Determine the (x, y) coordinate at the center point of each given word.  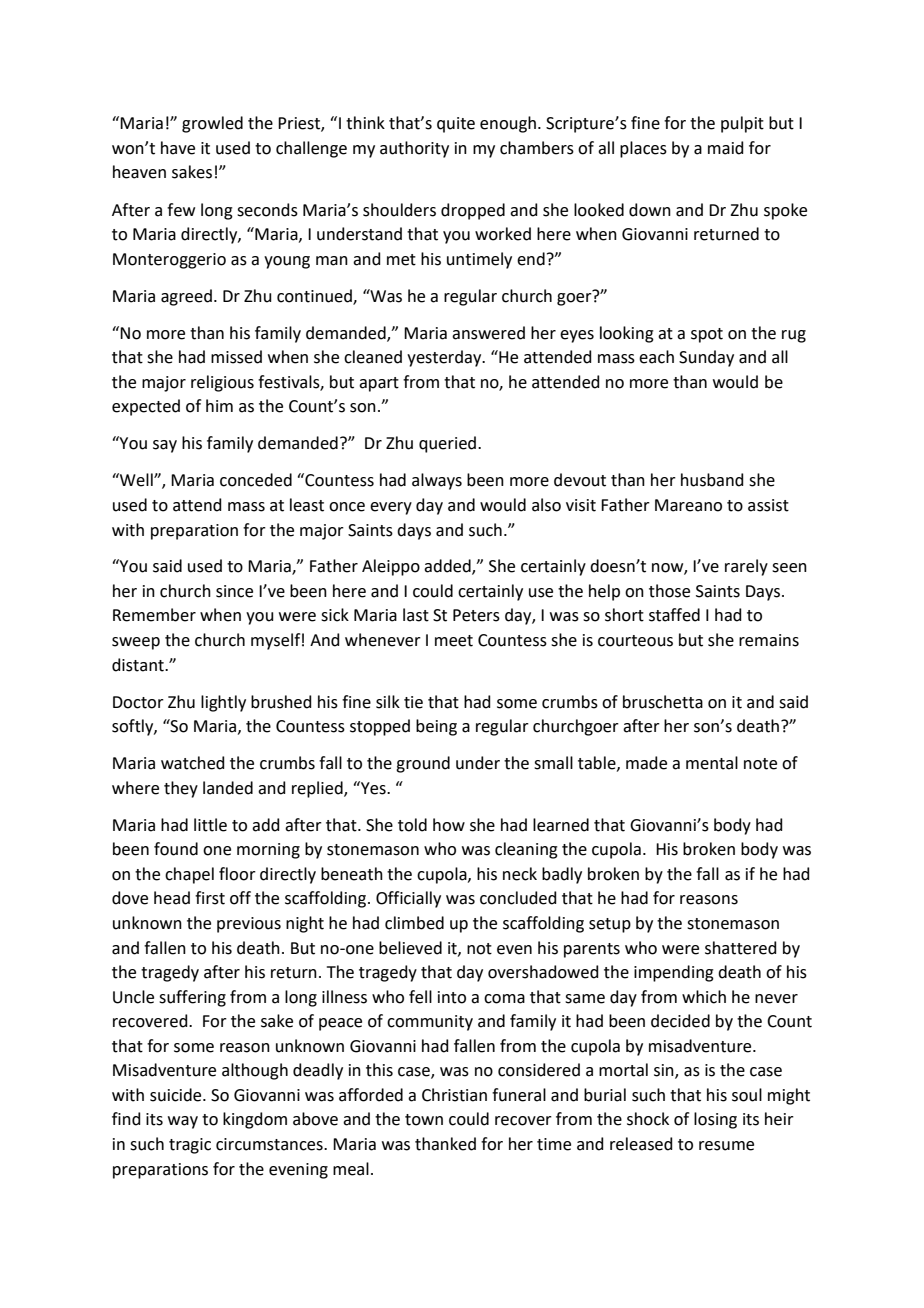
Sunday (706, 358)
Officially (408, 899)
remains (769, 640)
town (424, 1120)
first (210, 898)
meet (454, 641)
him (219, 405)
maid (726, 148)
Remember (154, 615)
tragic (190, 1146)
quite (456, 125)
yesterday (445, 358)
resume (726, 1146)
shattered (741, 948)
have (178, 148)
